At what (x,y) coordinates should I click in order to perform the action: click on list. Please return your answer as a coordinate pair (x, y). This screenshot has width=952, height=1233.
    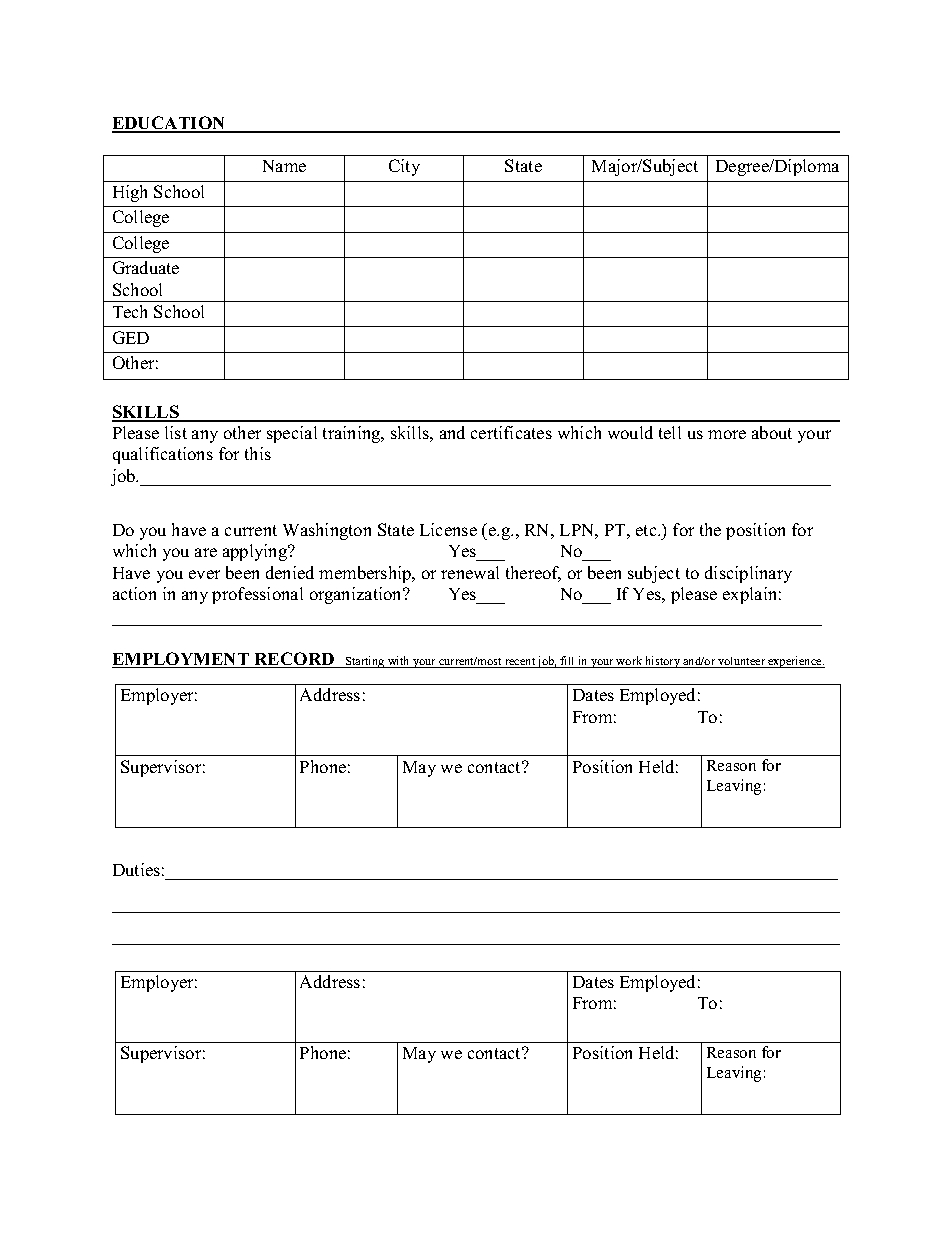
    Looking at the image, I should click on (176, 432).
